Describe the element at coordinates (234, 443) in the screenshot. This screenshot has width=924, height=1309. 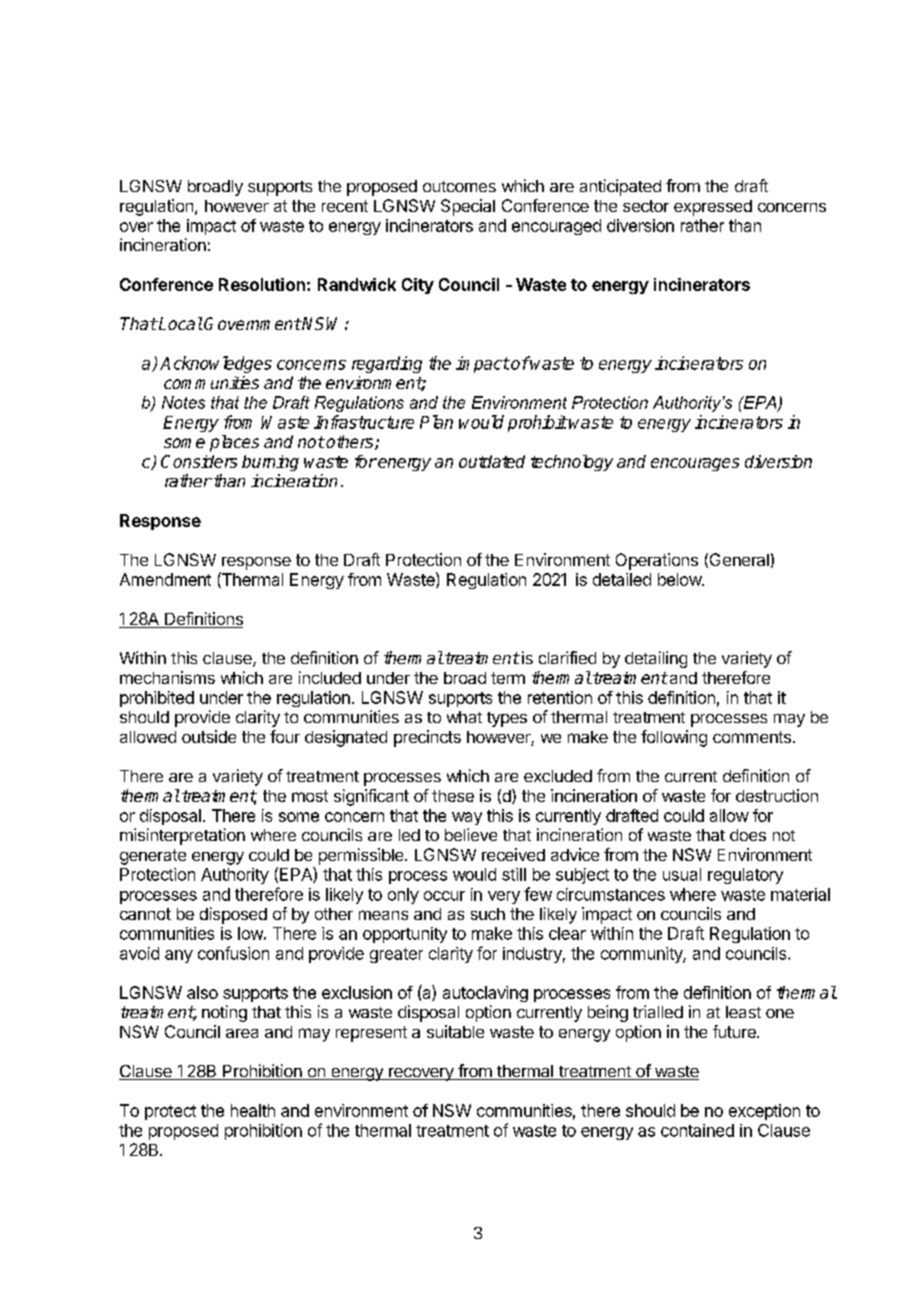
I see `places` at that location.
